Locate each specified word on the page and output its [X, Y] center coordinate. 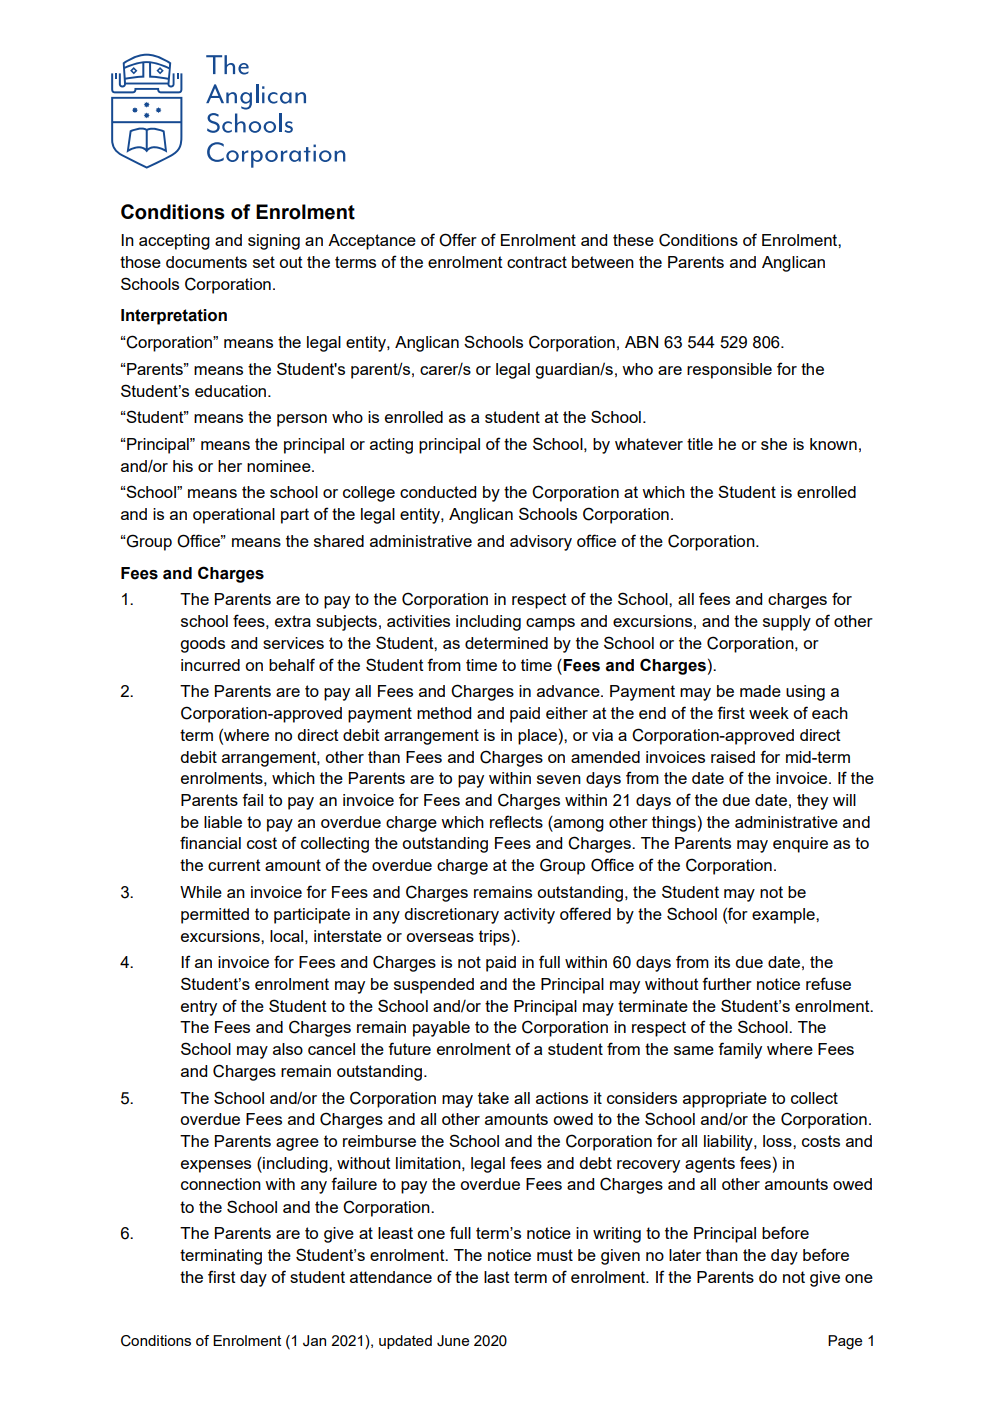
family [740, 1050]
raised [733, 757]
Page [845, 1342]
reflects [516, 821]
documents [206, 262]
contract [537, 262]
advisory [541, 543]
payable [441, 1029]
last [497, 1277]
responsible [729, 371]
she [774, 444]
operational [234, 516]
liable [223, 822]
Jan [314, 1341]
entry [199, 1008]
